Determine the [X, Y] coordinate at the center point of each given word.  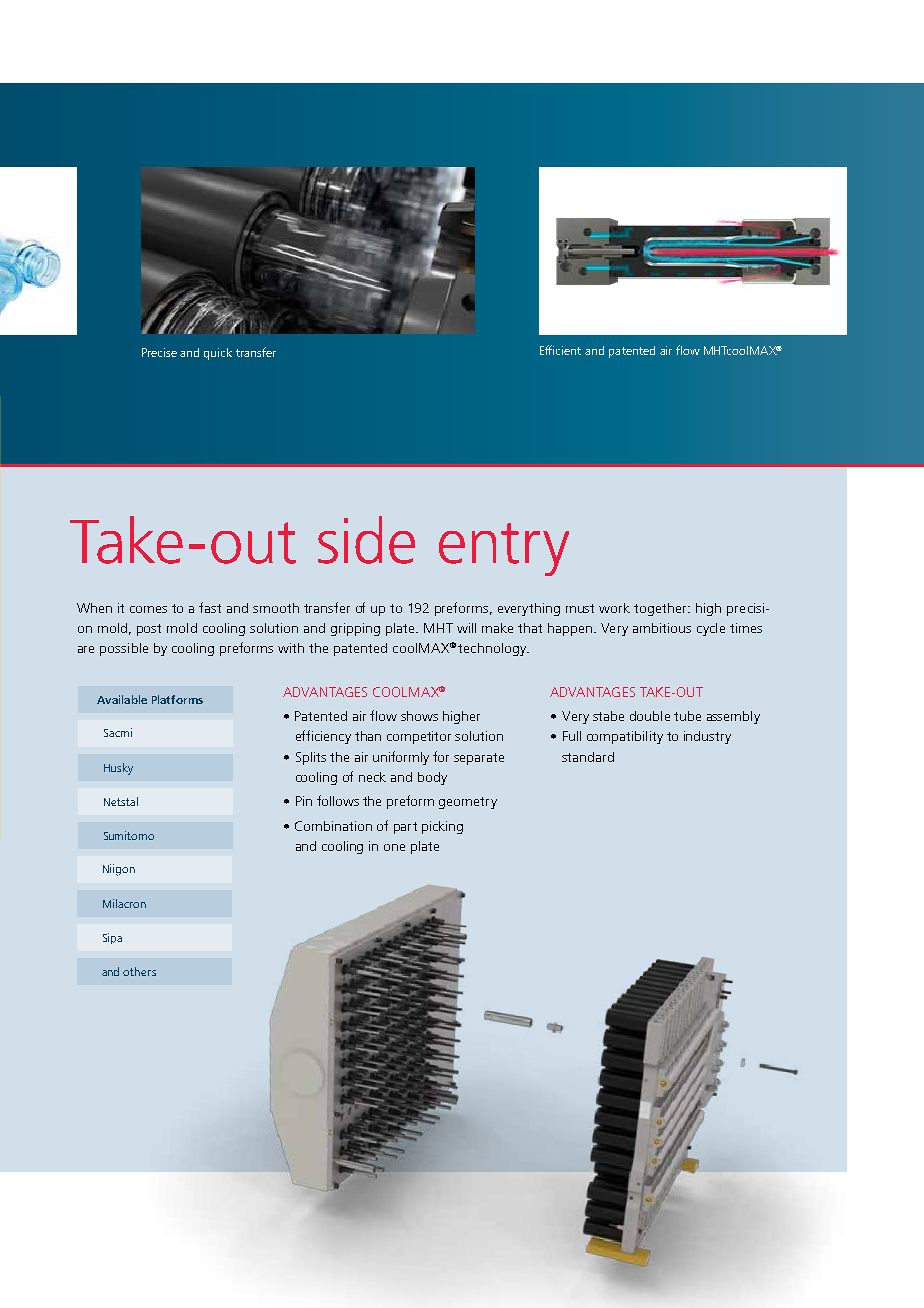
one [394, 847]
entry [504, 549]
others [139, 971]
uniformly [401, 758]
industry [707, 737]
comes [148, 609]
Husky [118, 769]
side [366, 540]
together [662, 609]
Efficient [560, 350]
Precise [159, 352]
